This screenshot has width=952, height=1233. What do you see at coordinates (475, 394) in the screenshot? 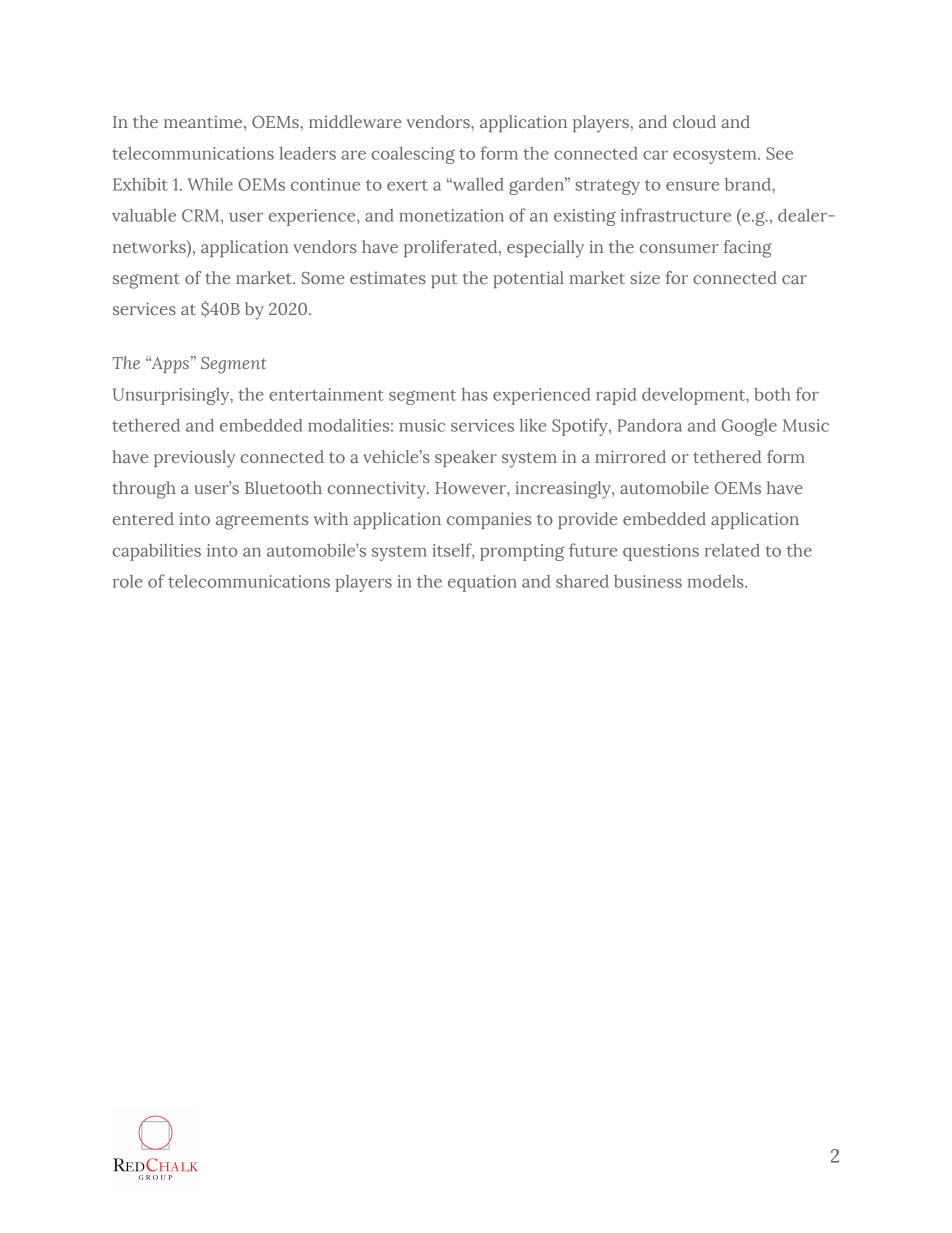
I see `has` at bounding box center [475, 394].
